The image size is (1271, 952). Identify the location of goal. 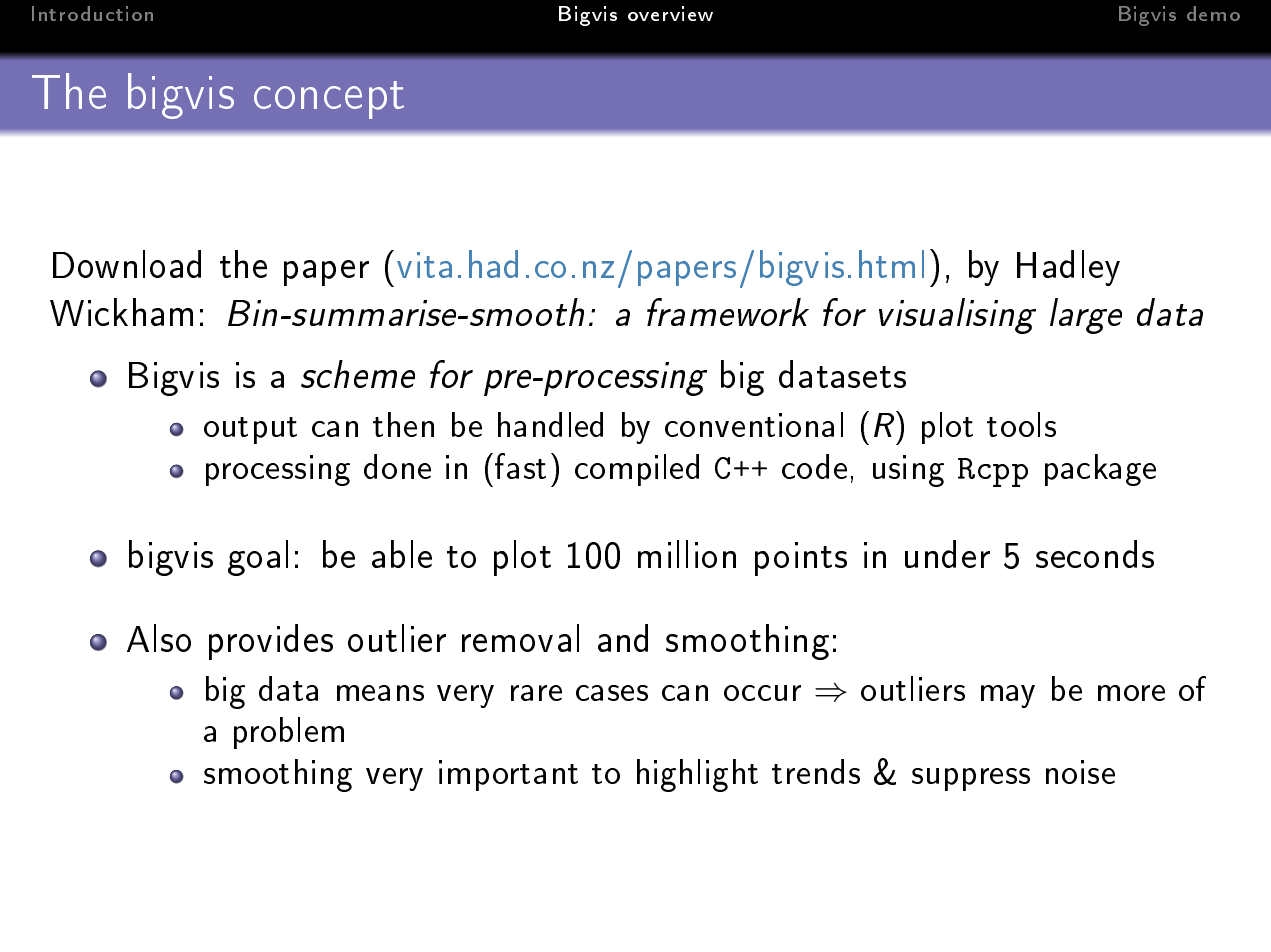
(258, 558).
